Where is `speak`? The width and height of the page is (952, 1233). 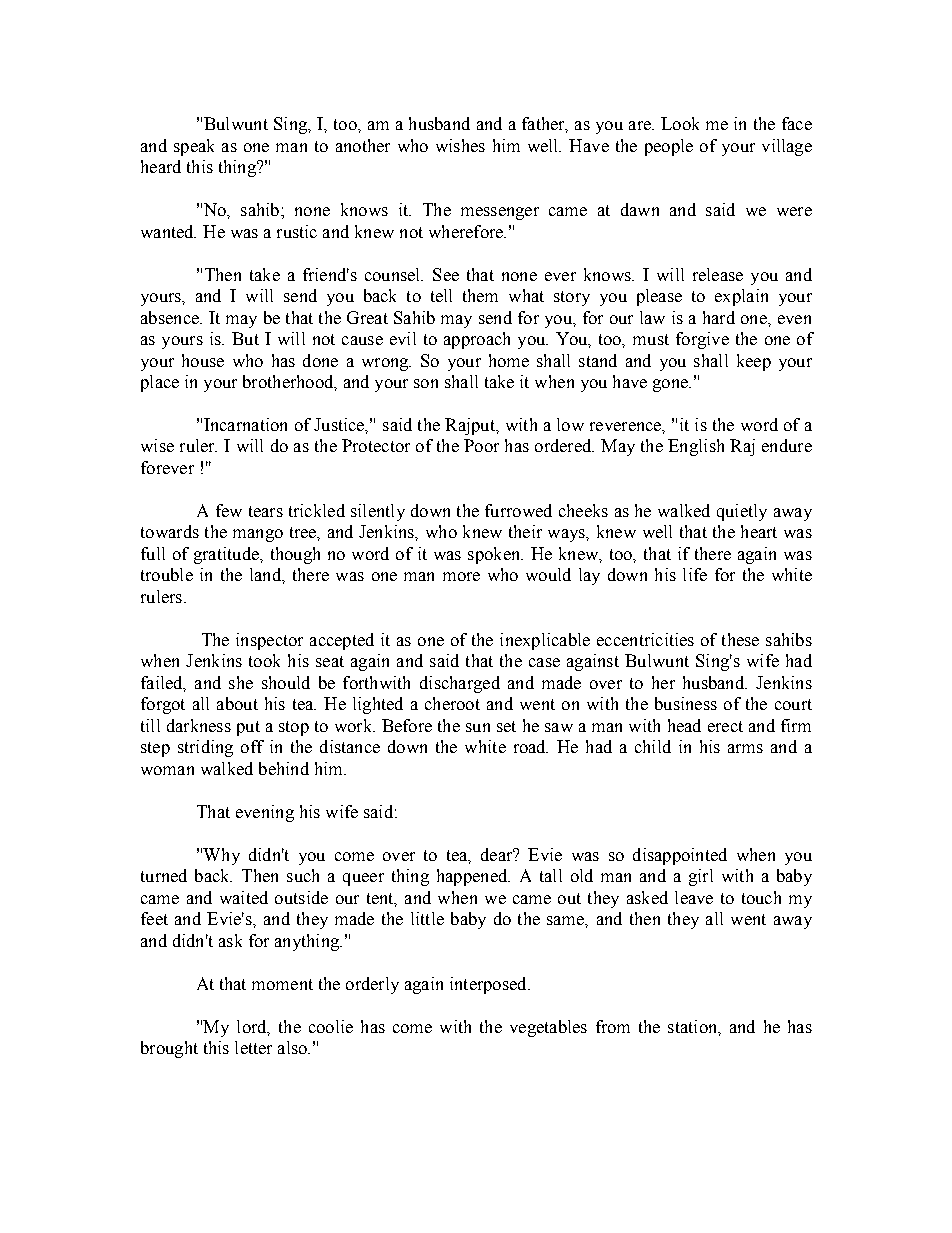
speak is located at coordinates (194, 147).
